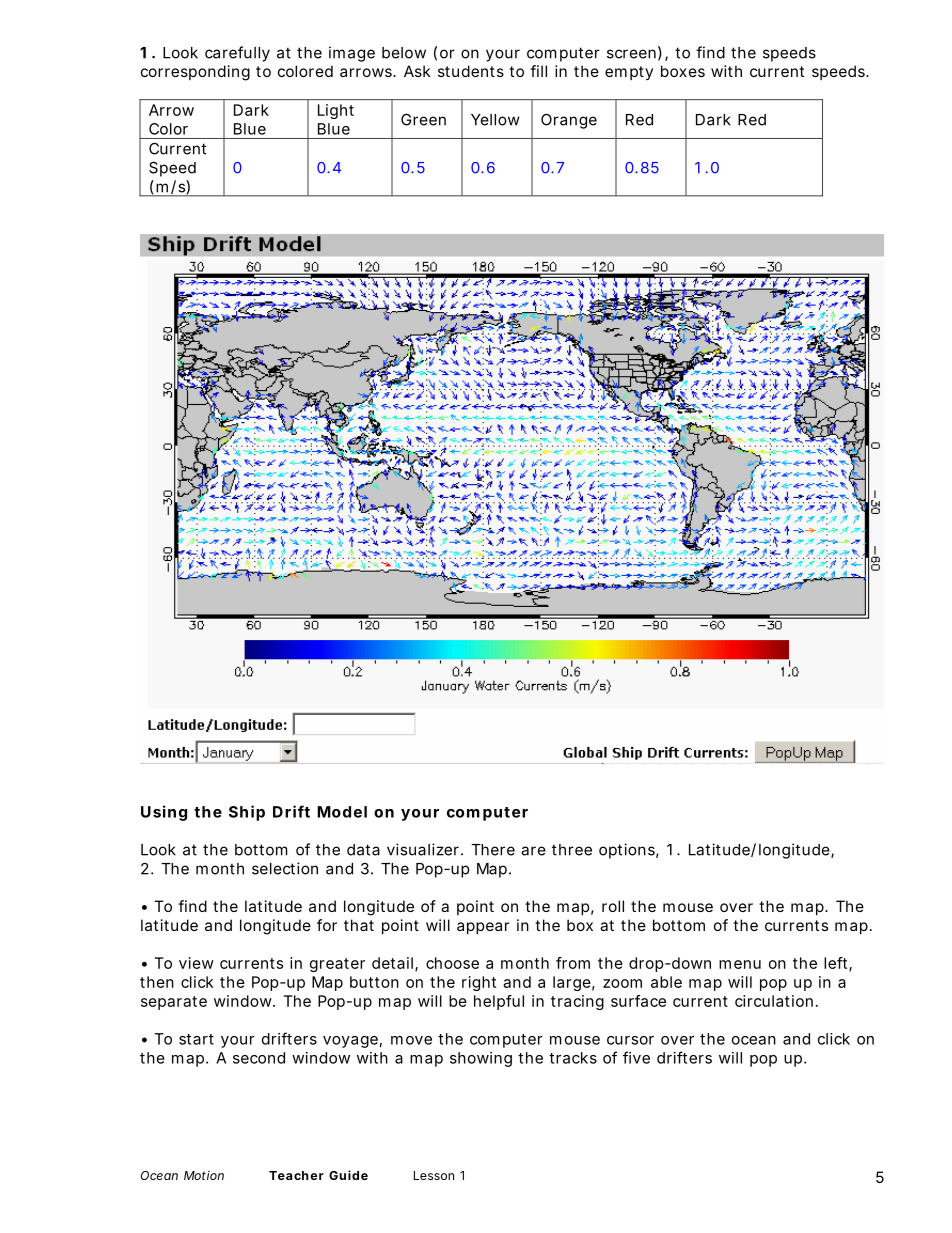 The image size is (952, 1233). I want to click on Ship, so click(247, 813).
